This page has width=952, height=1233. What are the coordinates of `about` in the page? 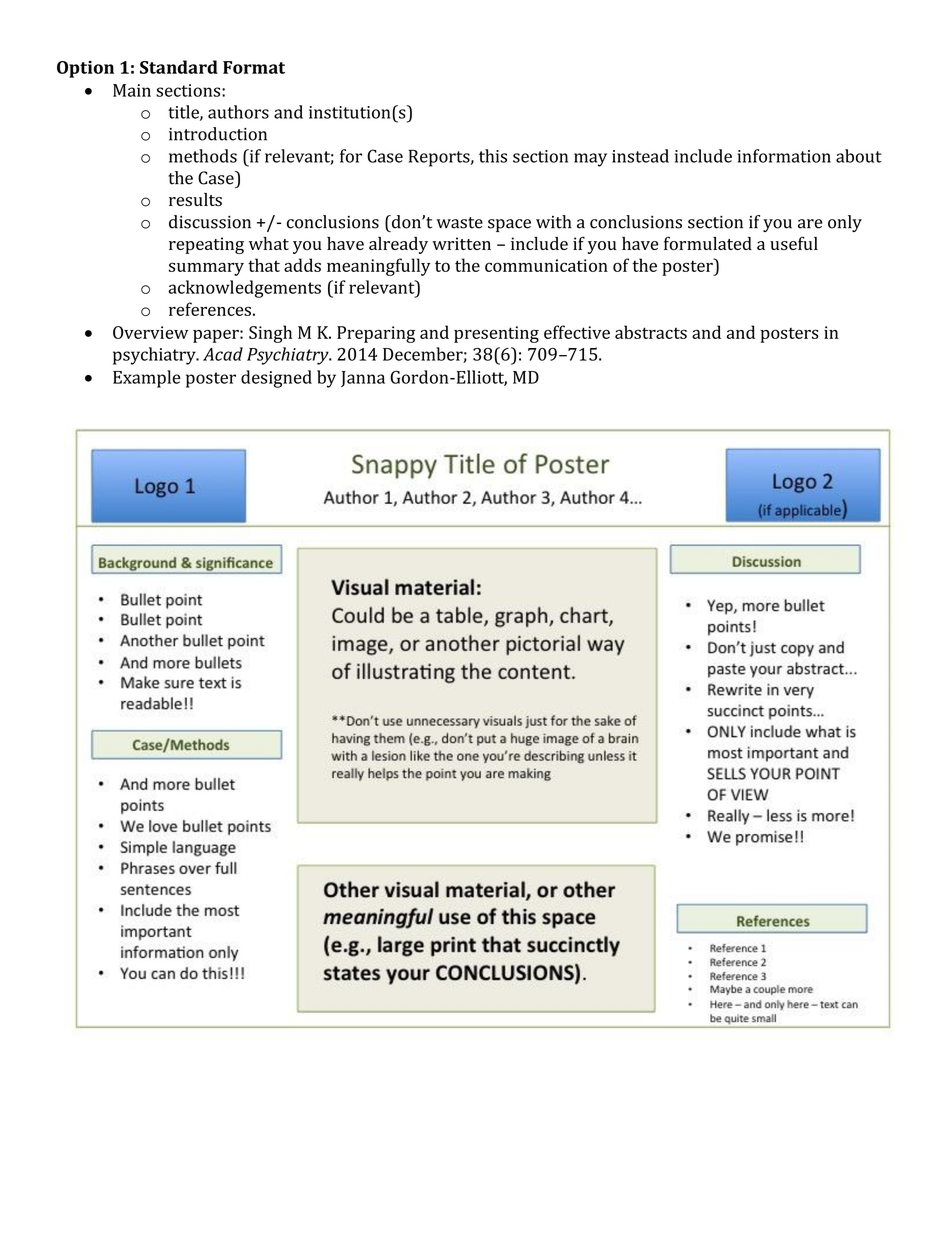 It's located at (859, 156).
